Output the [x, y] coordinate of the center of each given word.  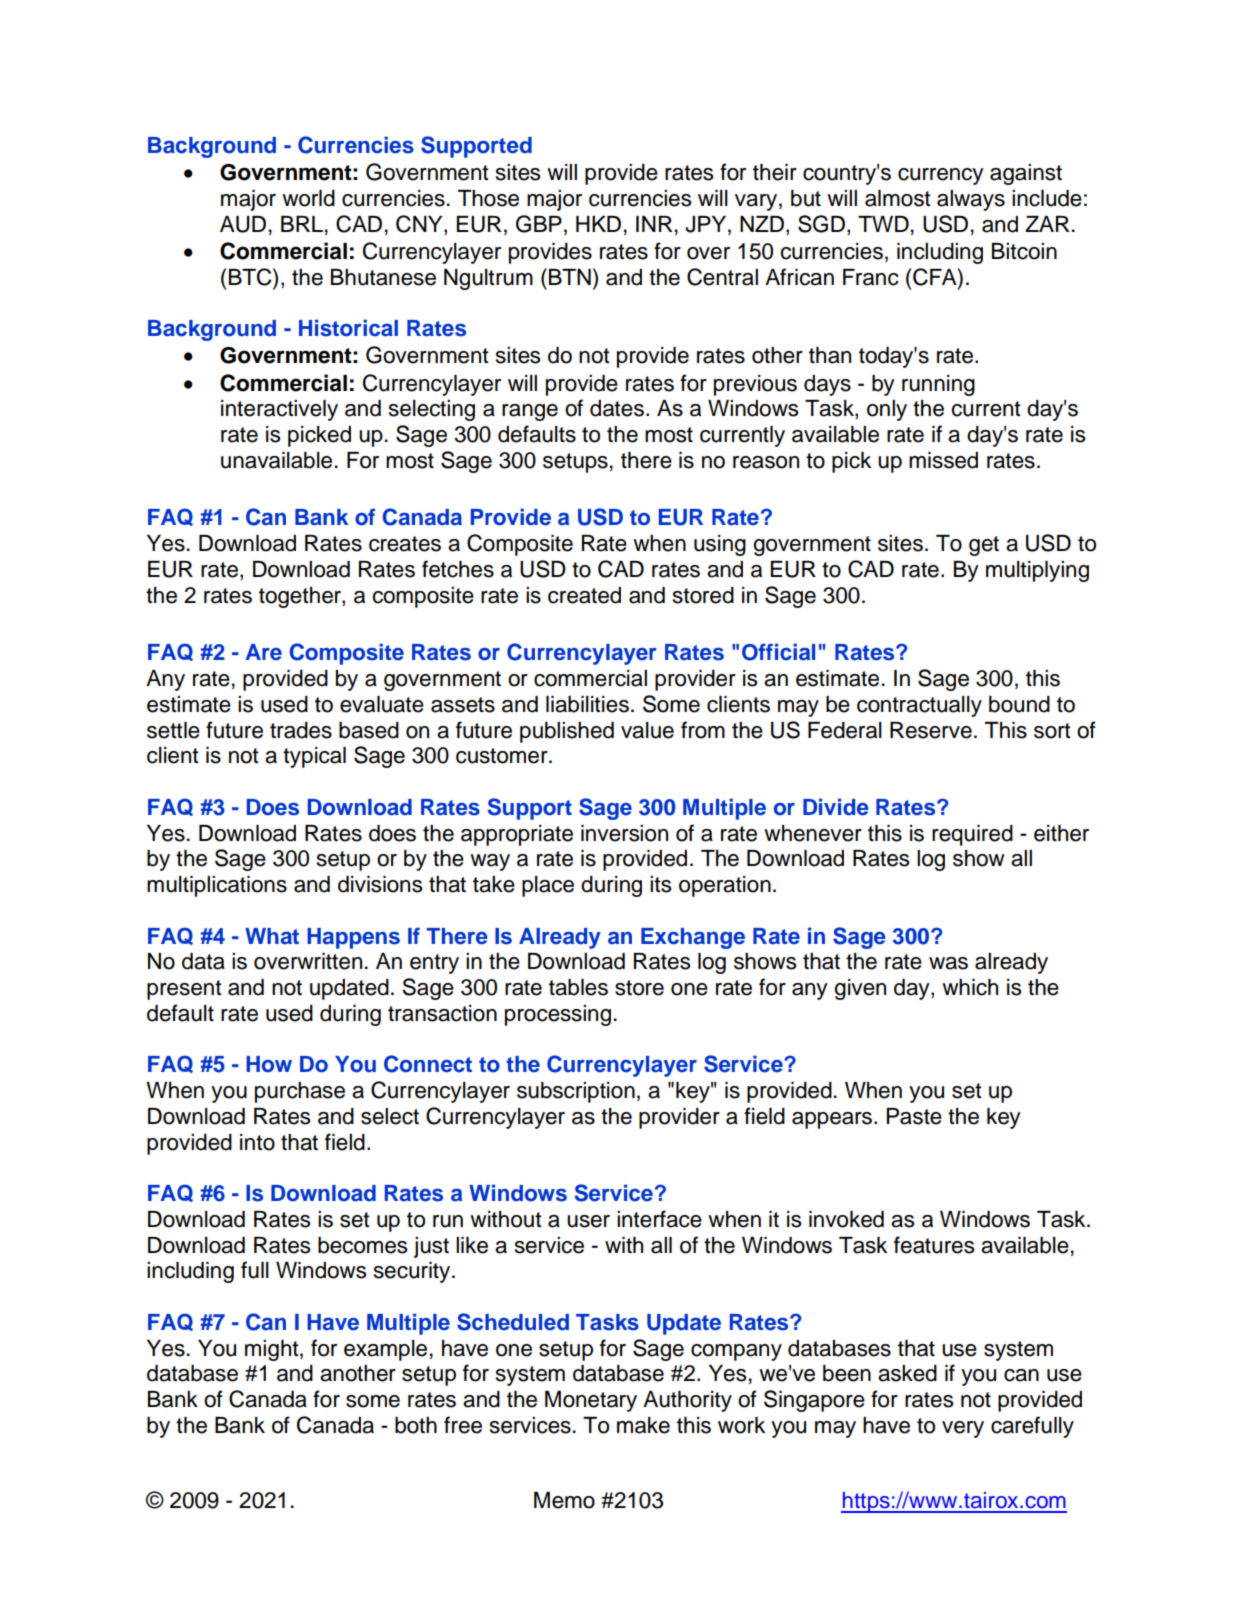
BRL [302, 224]
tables [578, 987]
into [257, 1142]
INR [654, 224]
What [272, 936]
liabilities [587, 704]
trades [301, 730]
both [416, 1425]
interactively [279, 410]
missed [943, 460]
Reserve [931, 730]
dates [618, 408]
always [971, 200]
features [934, 1245]
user [588, 1221]
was [948, 963]
